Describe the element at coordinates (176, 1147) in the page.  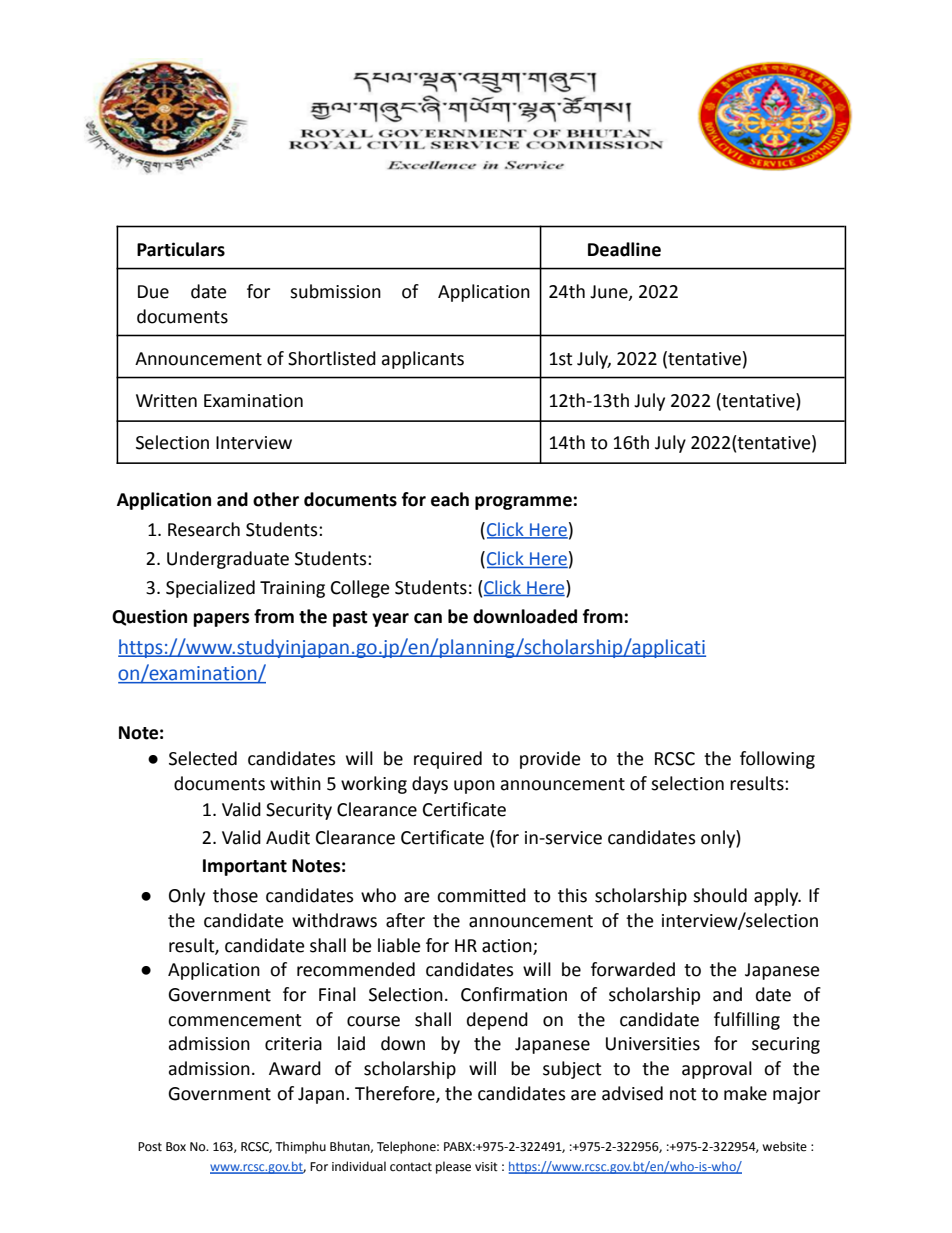
I see `Box` at that location.
